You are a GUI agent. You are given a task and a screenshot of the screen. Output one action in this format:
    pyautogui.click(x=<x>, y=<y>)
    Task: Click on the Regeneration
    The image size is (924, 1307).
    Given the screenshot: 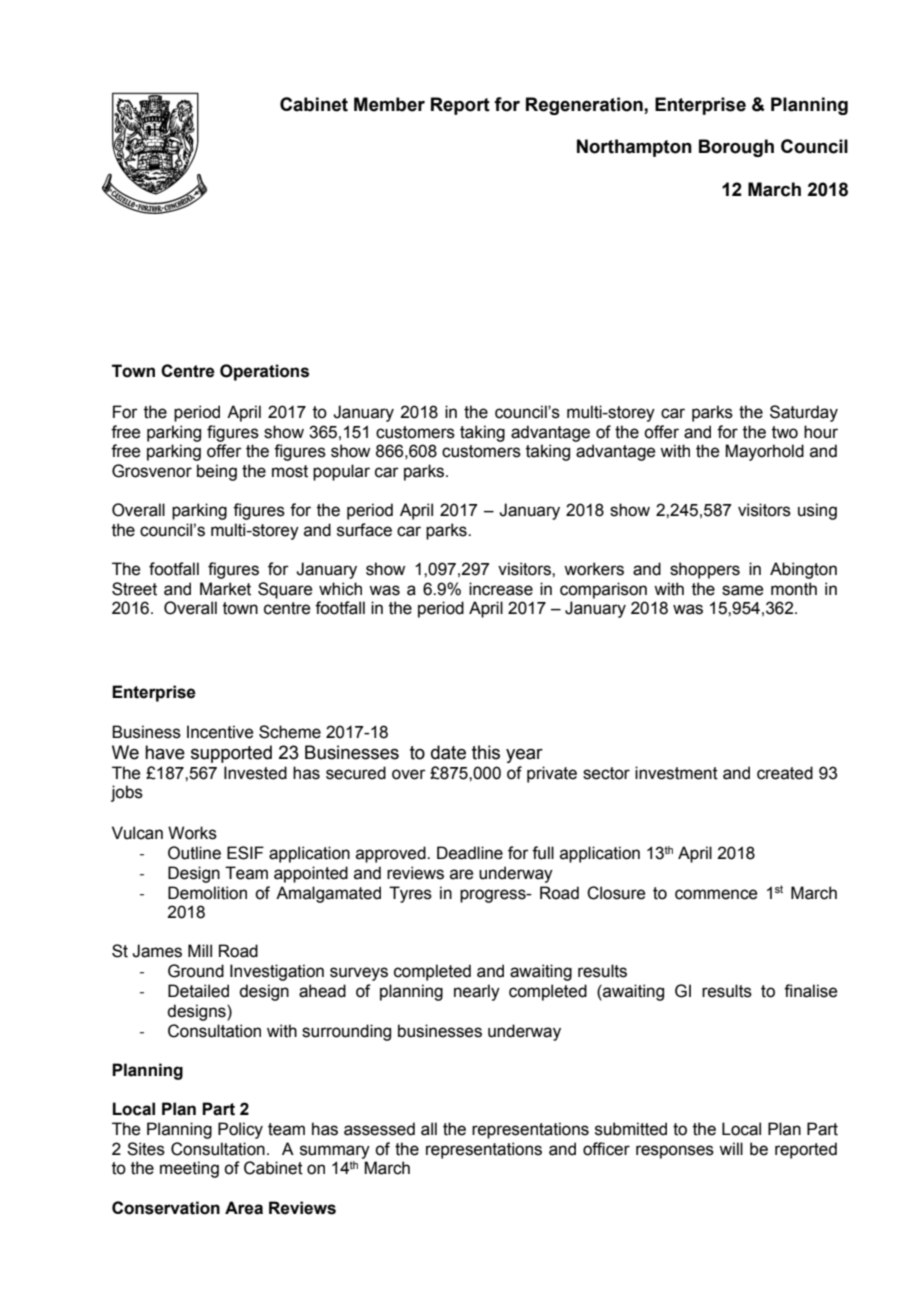 What is the action you would take?
    pyautogui.click(x=585, y=106)
